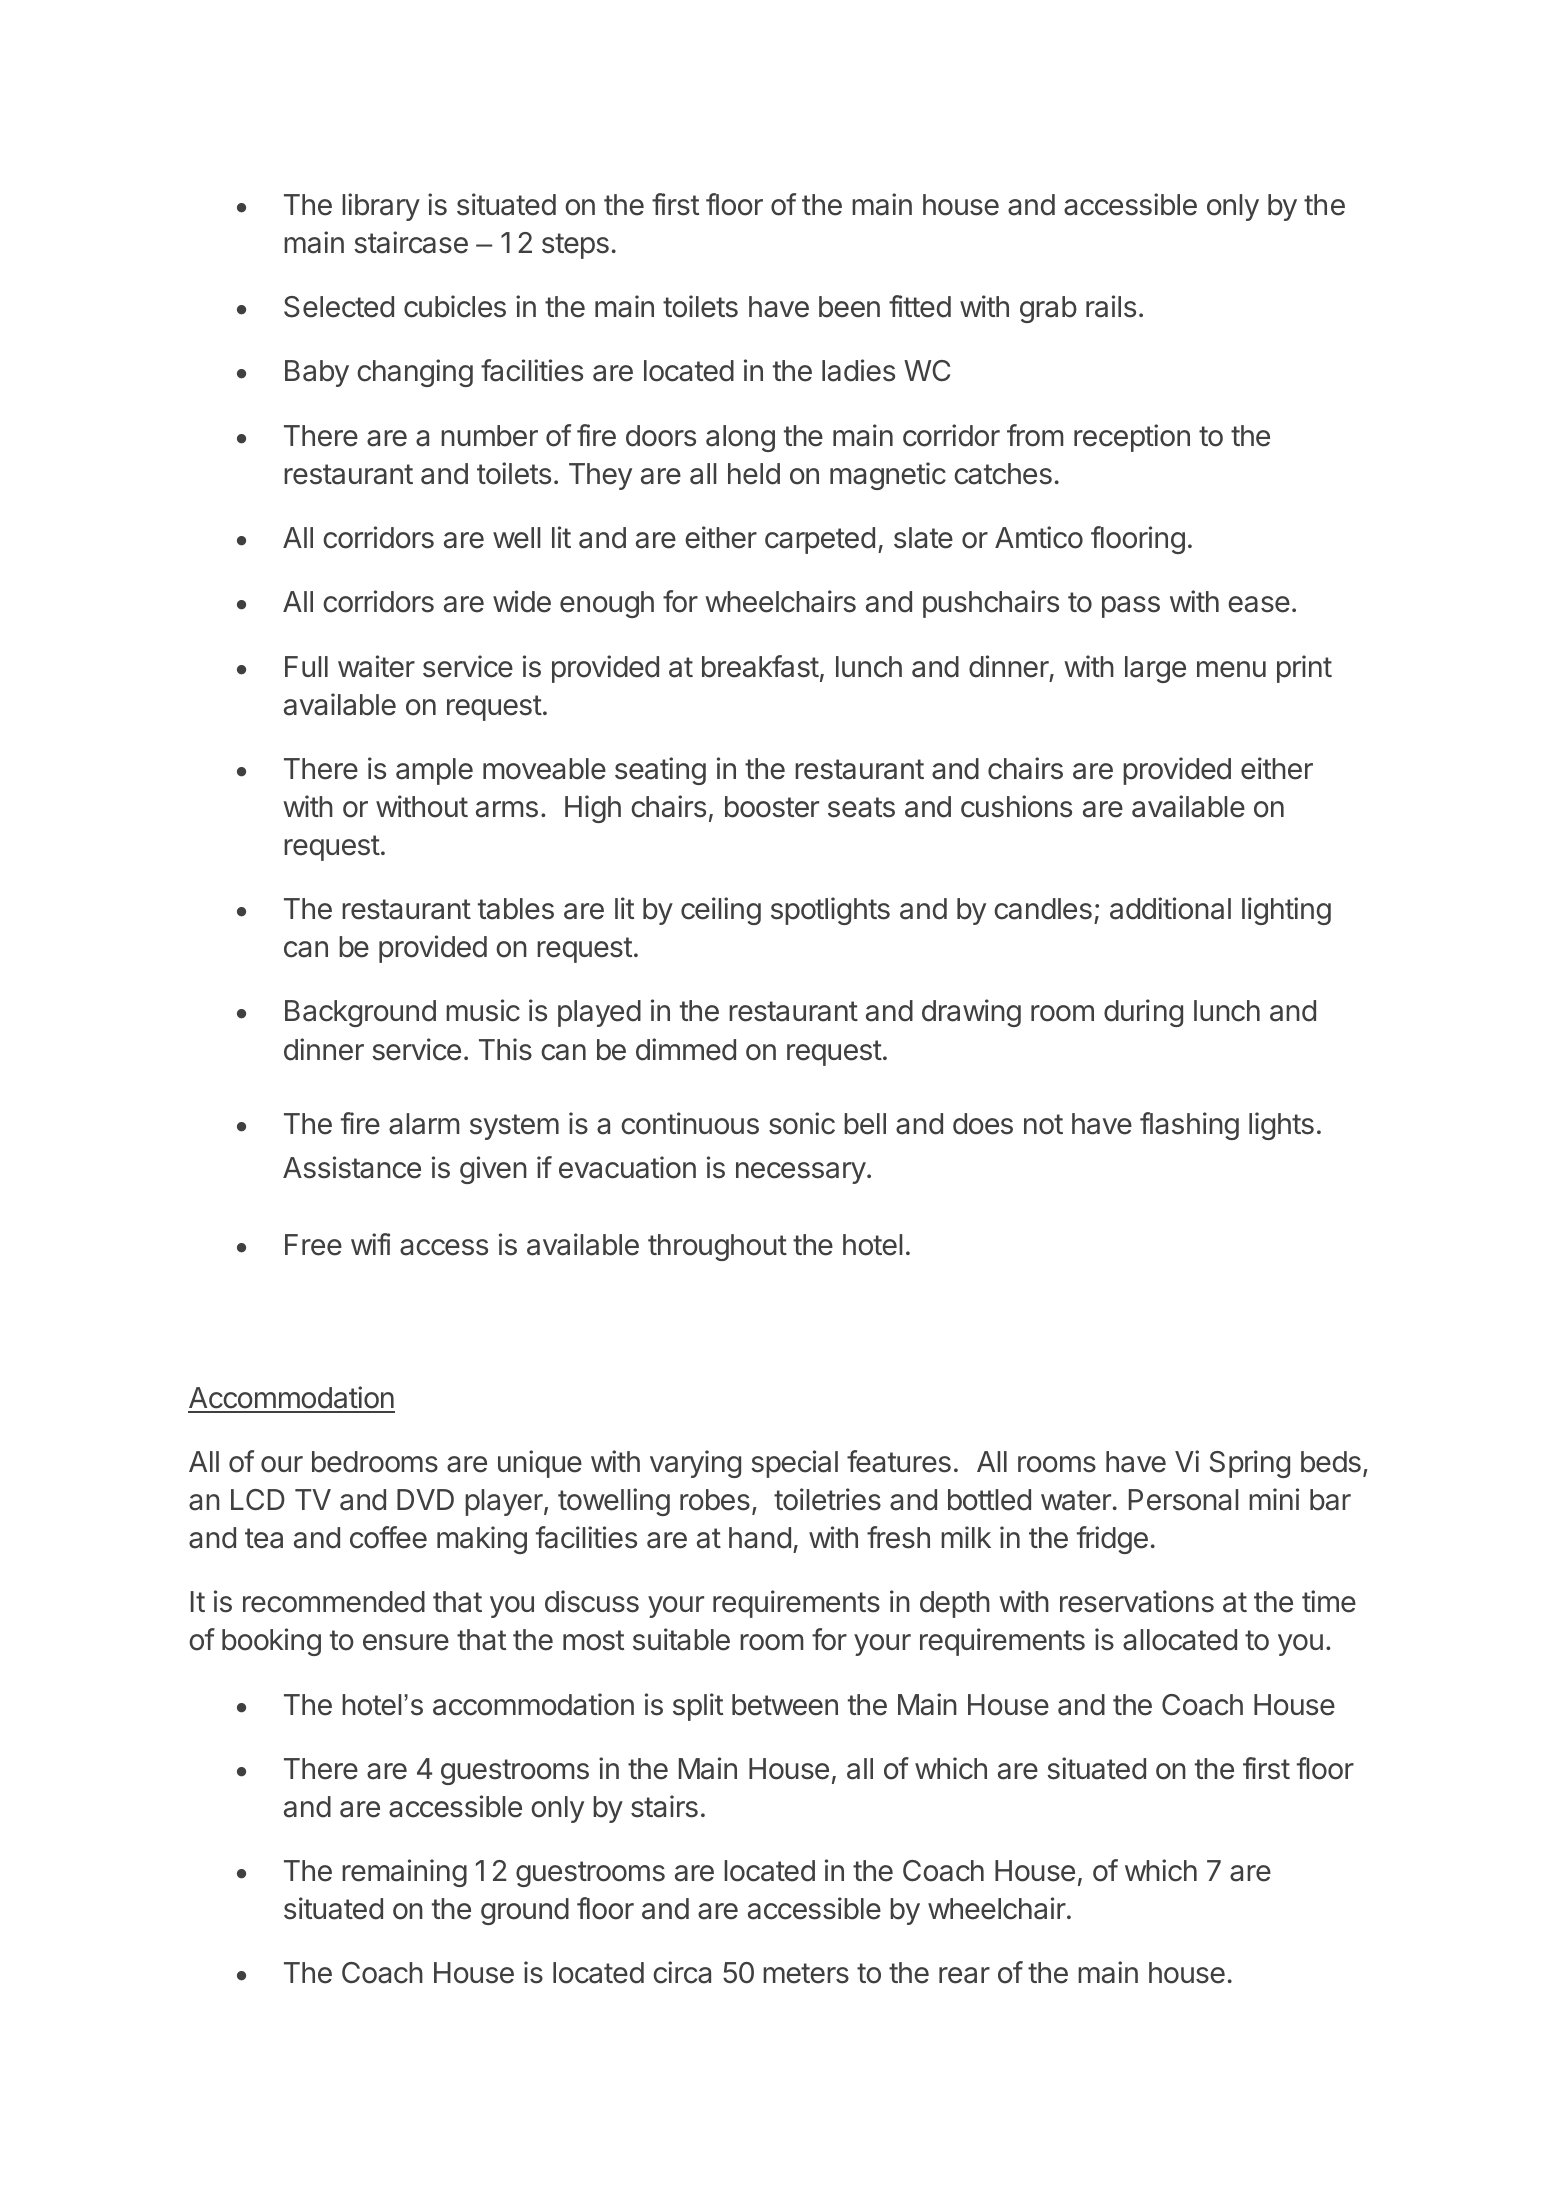 The width and height of the screenshot is (1558, 2202). Describe the element at coordinates (964, 1975) in the screenshot. I see `rear` at that location.
